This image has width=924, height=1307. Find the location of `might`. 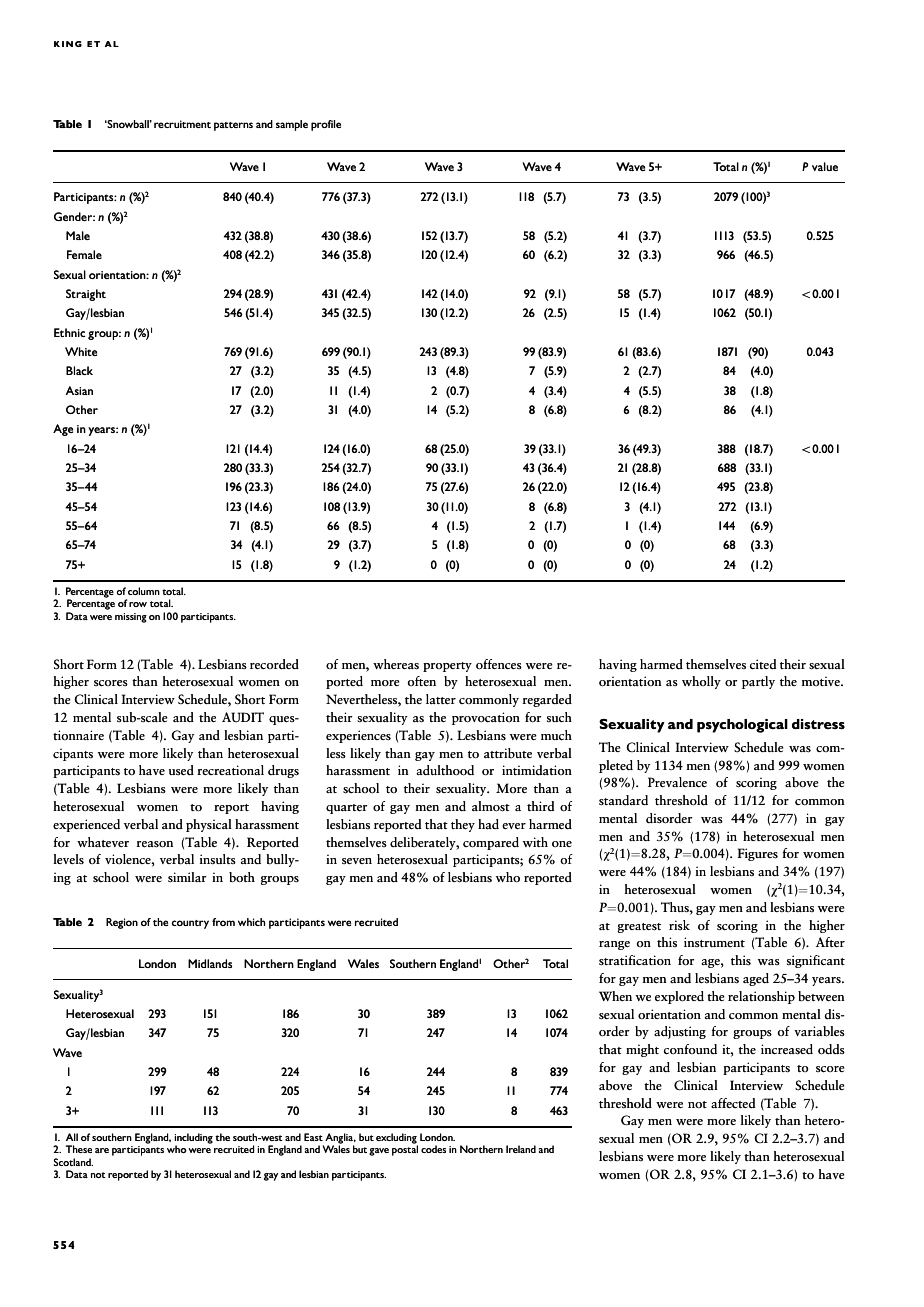

might is located at coordinates (642, 1050).
